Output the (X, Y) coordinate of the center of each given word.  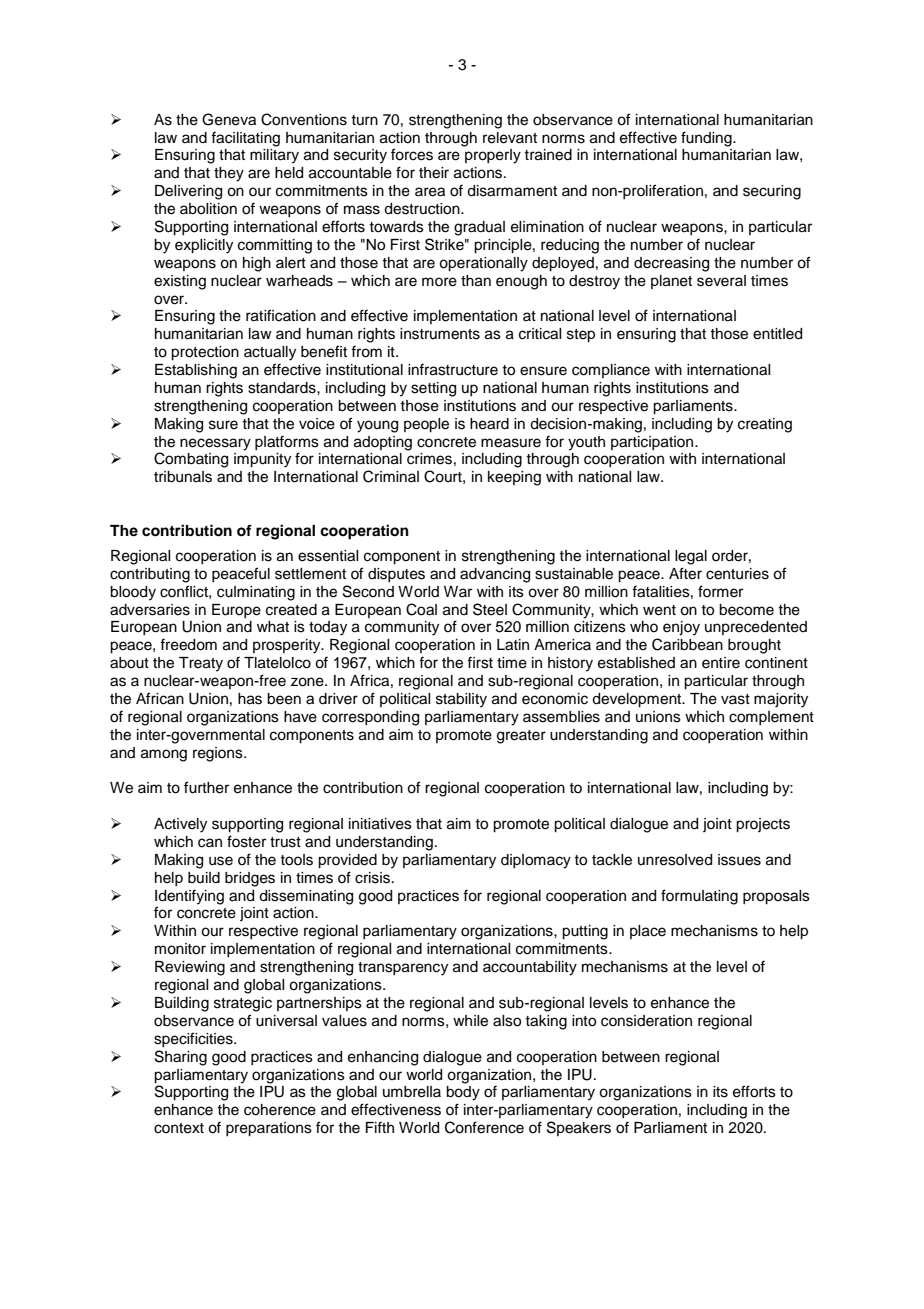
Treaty (201, 664)
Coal (421, 609)
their (434, 173)
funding (707, 139)
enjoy (681, 628)
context (179, 1128)
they (229, 174)
